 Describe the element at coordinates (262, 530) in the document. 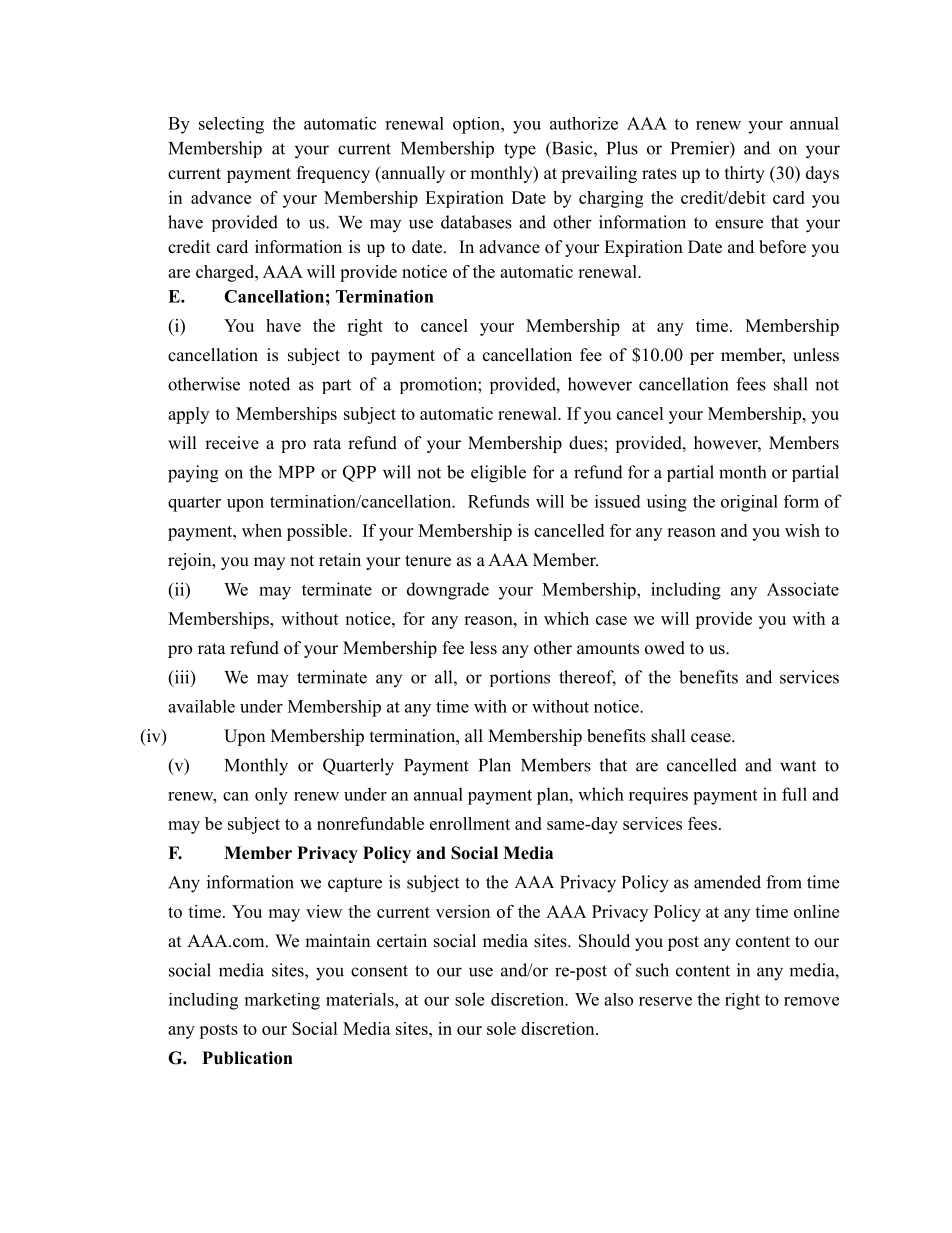

I see `when` at that location.
